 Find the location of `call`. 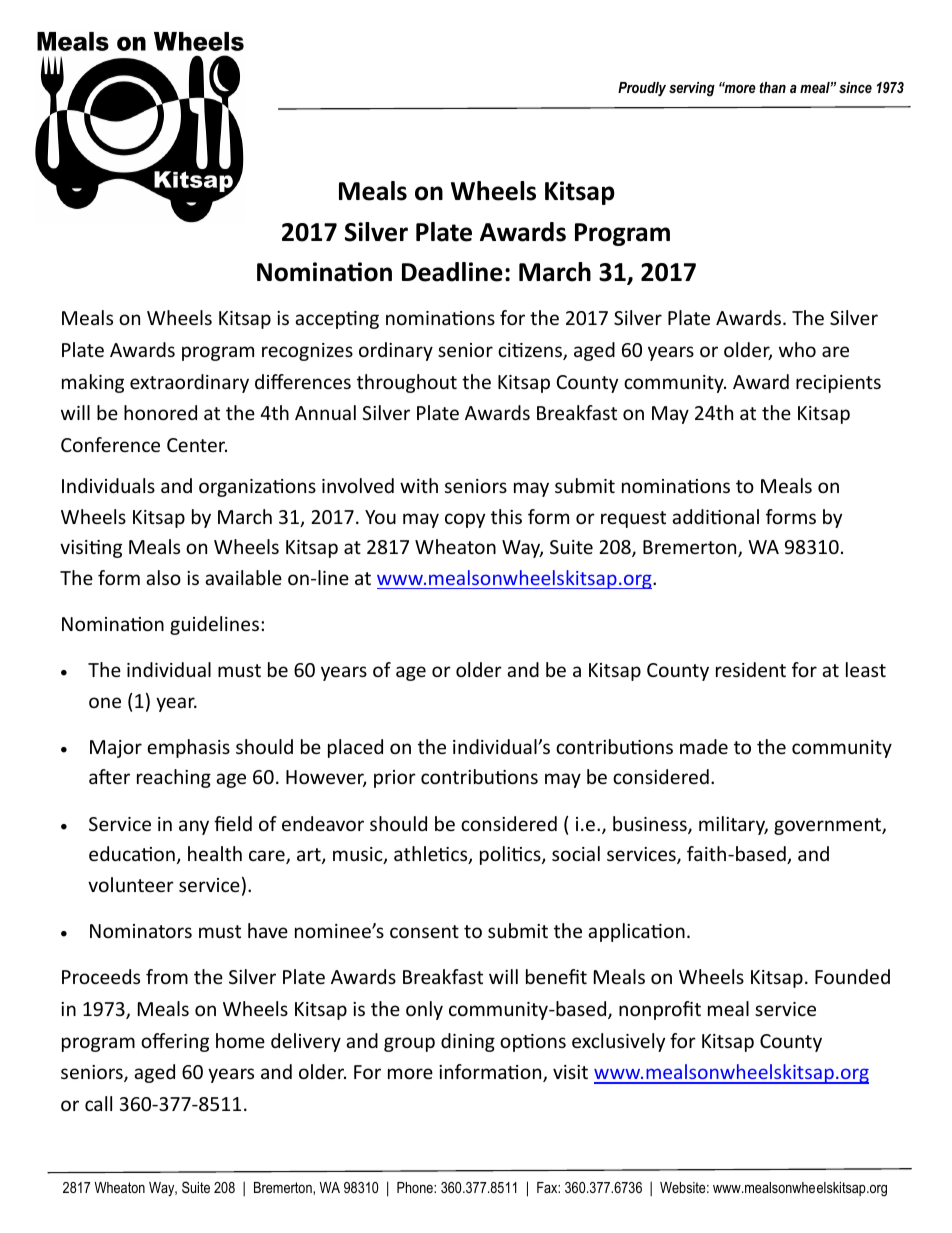

call is located at coordinates (98, 1103).
